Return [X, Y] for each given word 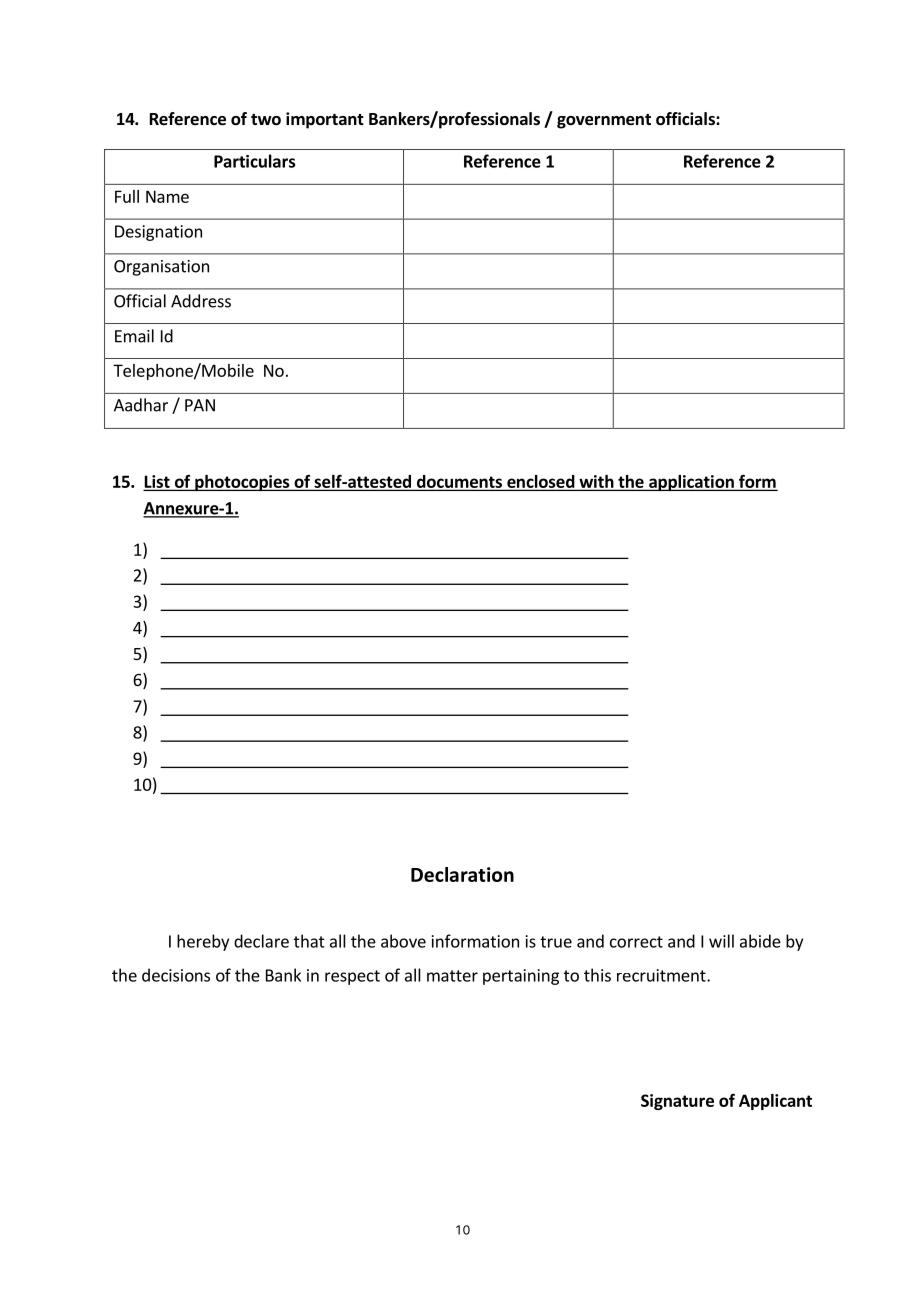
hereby [203, 942]
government [604, 121]
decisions [176, 975]
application [691, 483]
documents [459, 482]
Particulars [254, 161]
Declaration [462, 874]
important [325, 120]
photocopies [242, 483]
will [721, 941]
